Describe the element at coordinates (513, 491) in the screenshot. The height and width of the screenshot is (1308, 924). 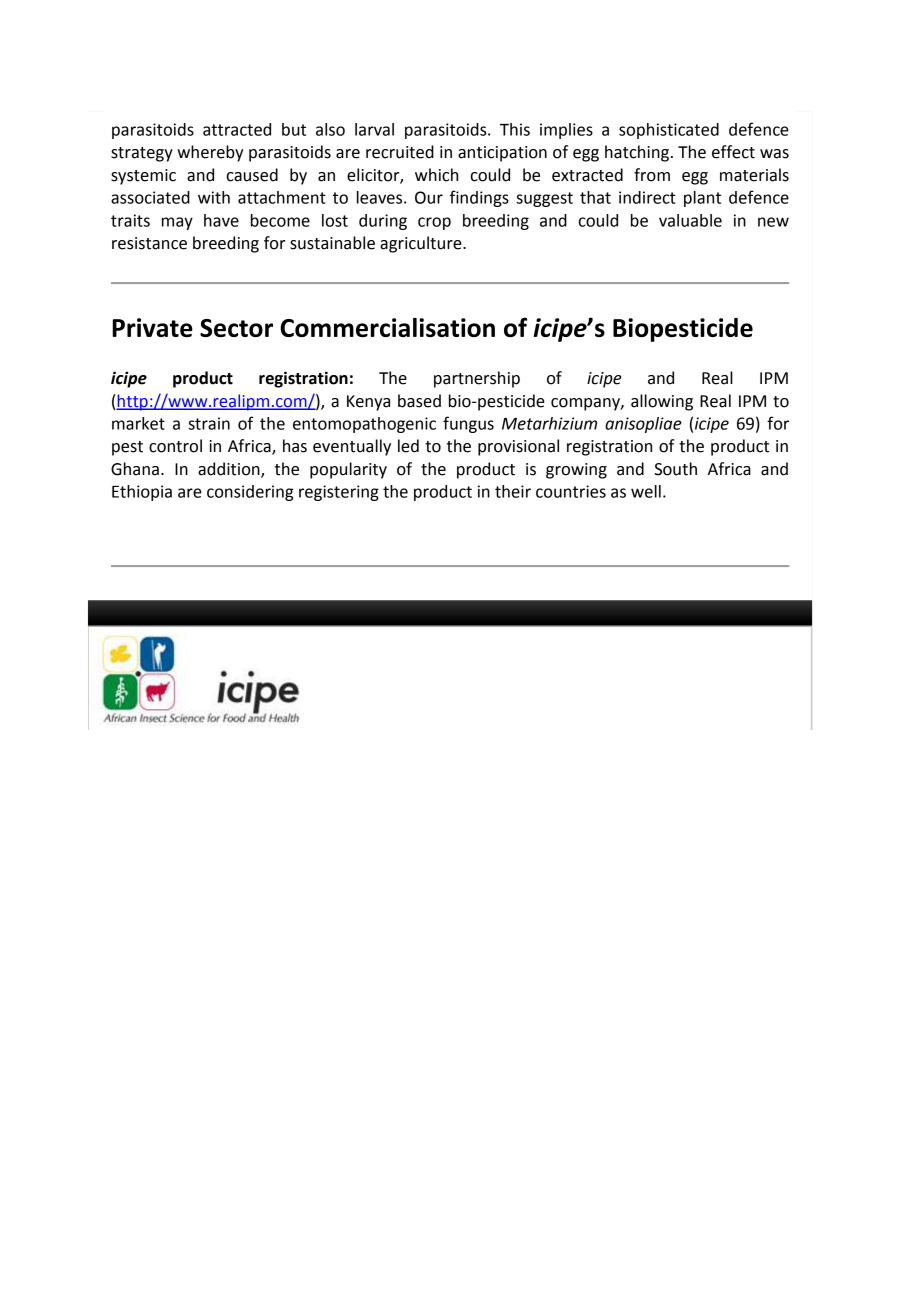
I see `their` at that location.
